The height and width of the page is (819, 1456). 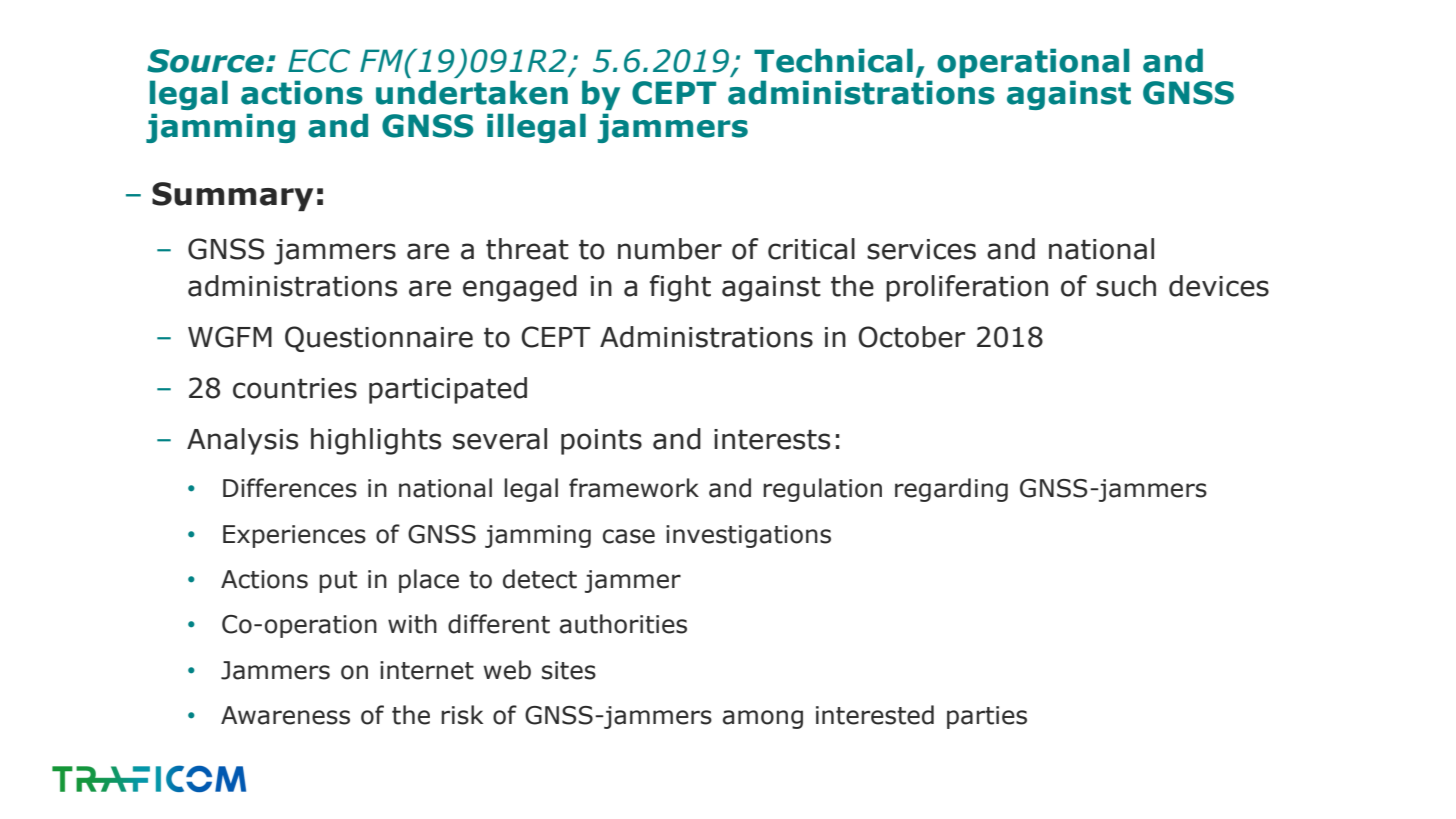 What do you see at coordinates (951, 490) in the page?
I see `regarding` at bounding box center [951, 490].
